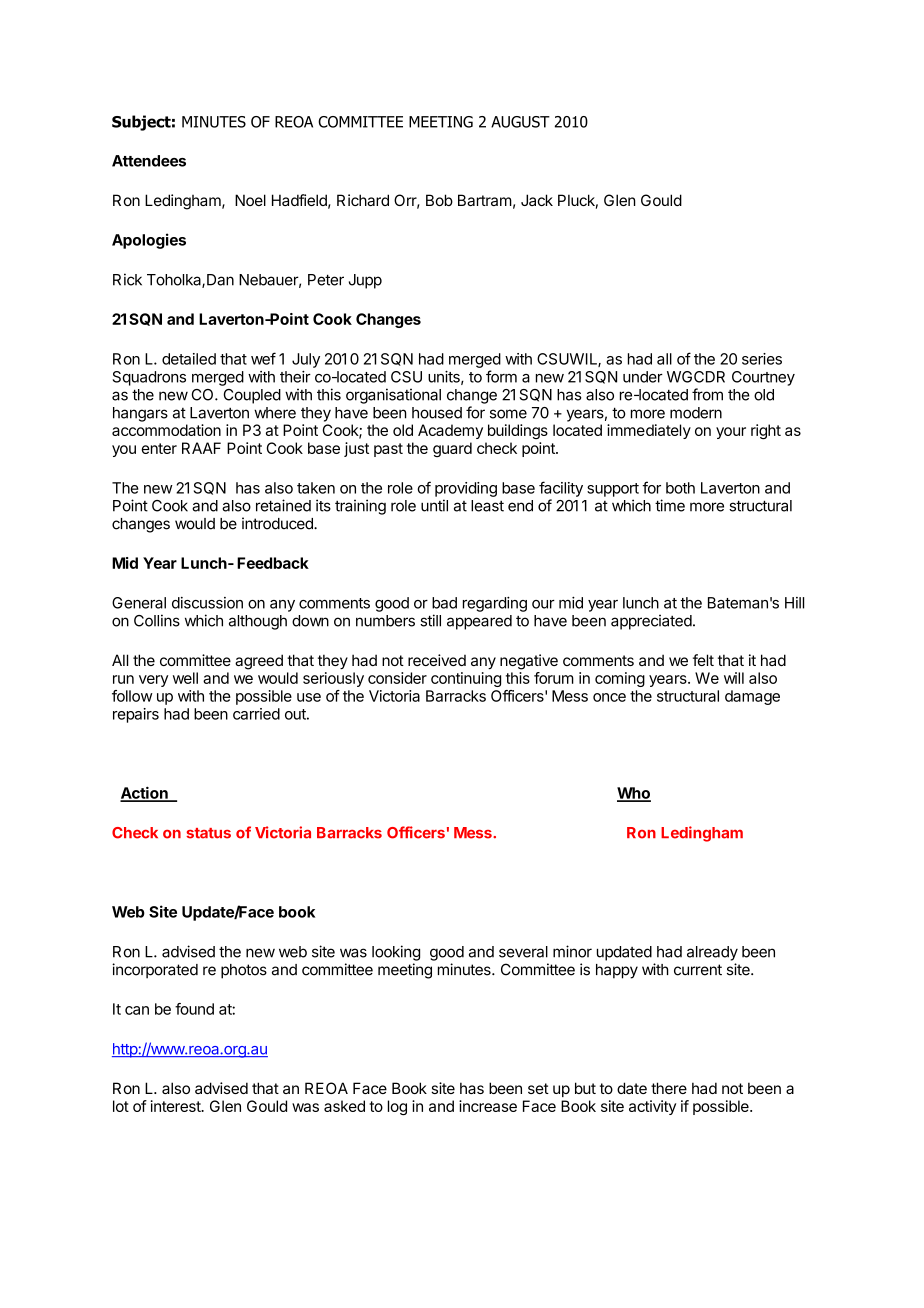 The image size is (924, 1308). I want to click on Jack, so click(537, 200).
